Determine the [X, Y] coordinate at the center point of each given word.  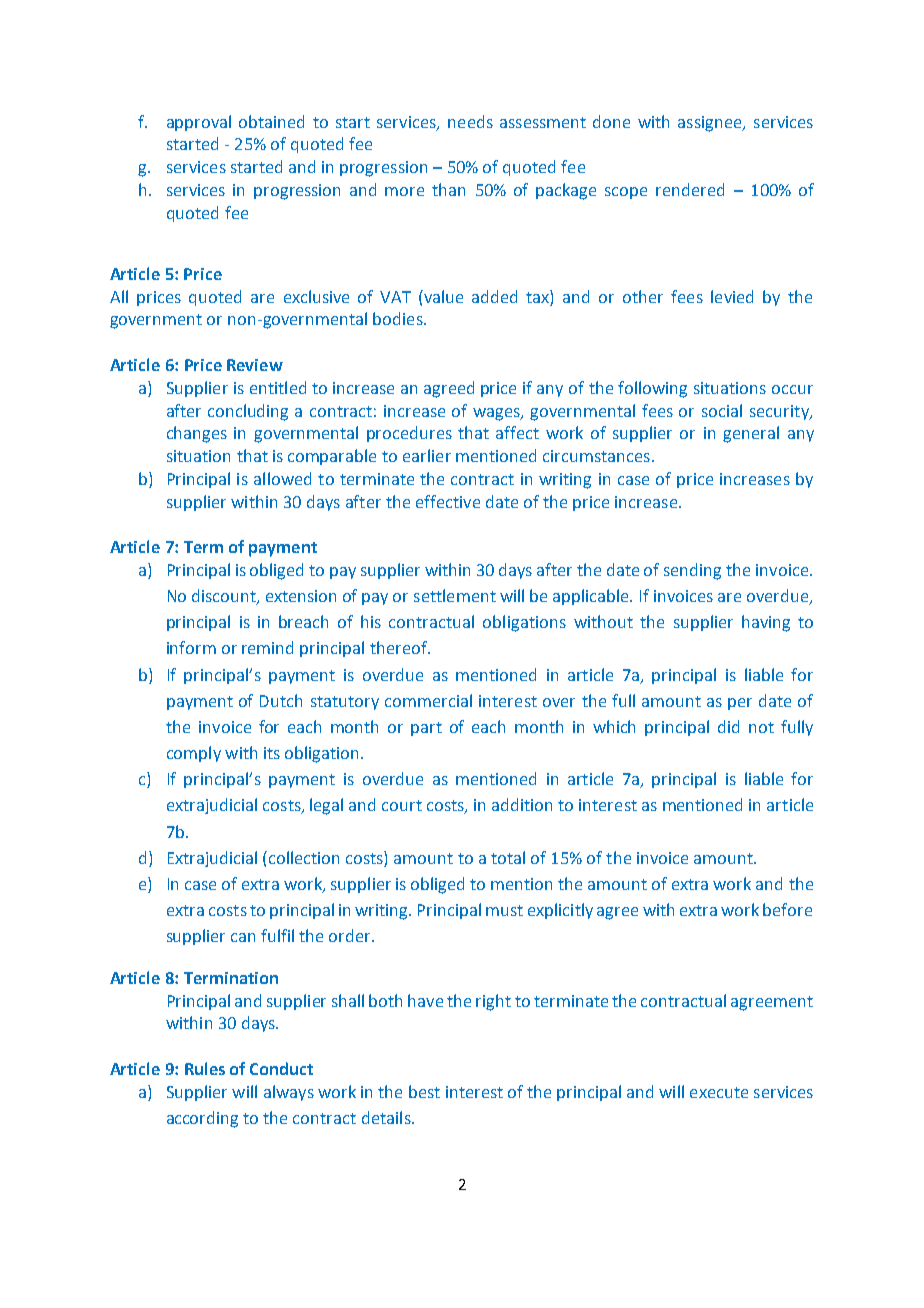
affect [517, 432]
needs [470, 121]
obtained [271, 121]
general [751, 434]
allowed [282, 478]
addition [522, 804]
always [289, 1093]
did [728, 726]
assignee [711, 124]
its [272, 753]
